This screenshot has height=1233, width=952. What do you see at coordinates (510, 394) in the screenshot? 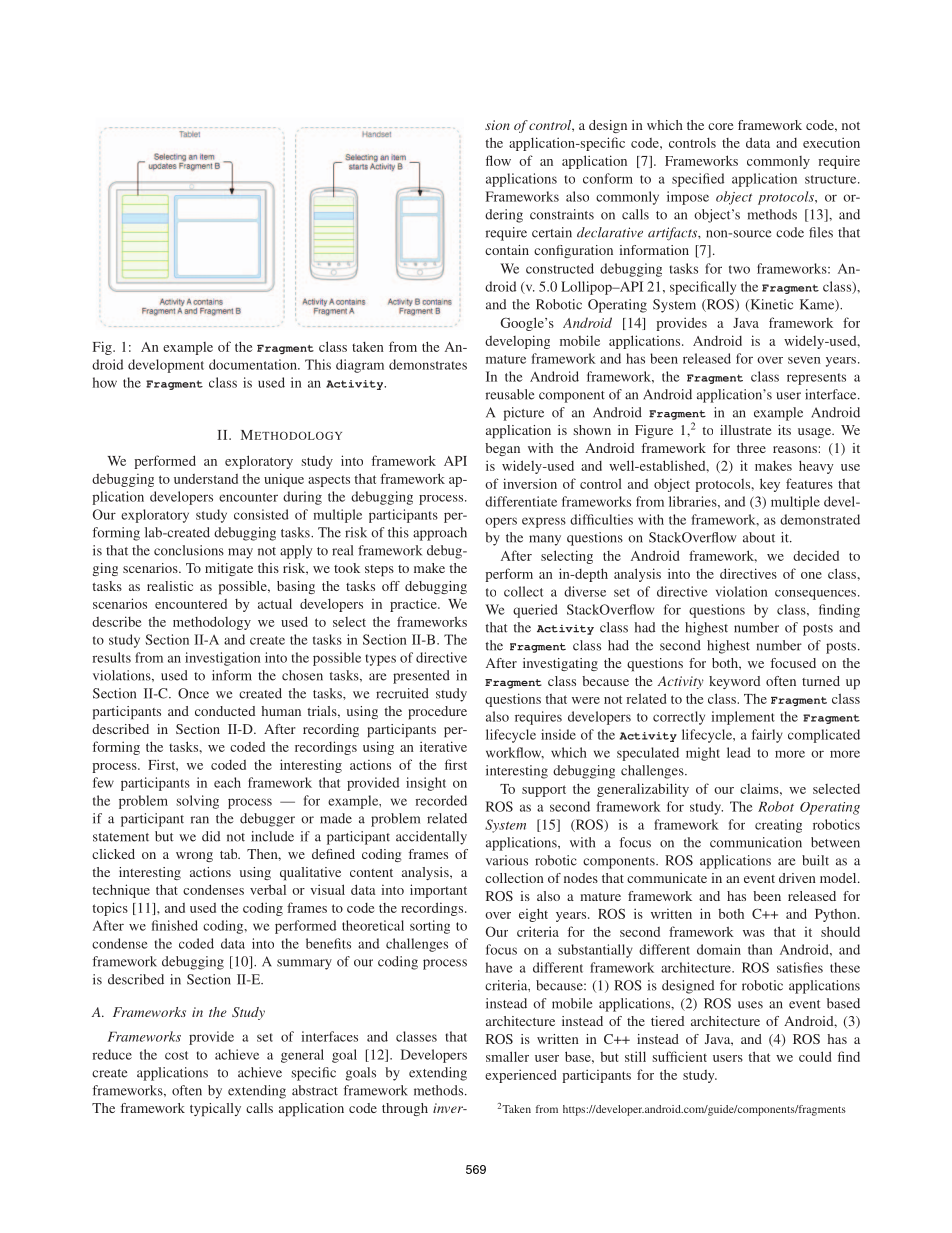
I see `reusable` at bounding box center [510, 394].
